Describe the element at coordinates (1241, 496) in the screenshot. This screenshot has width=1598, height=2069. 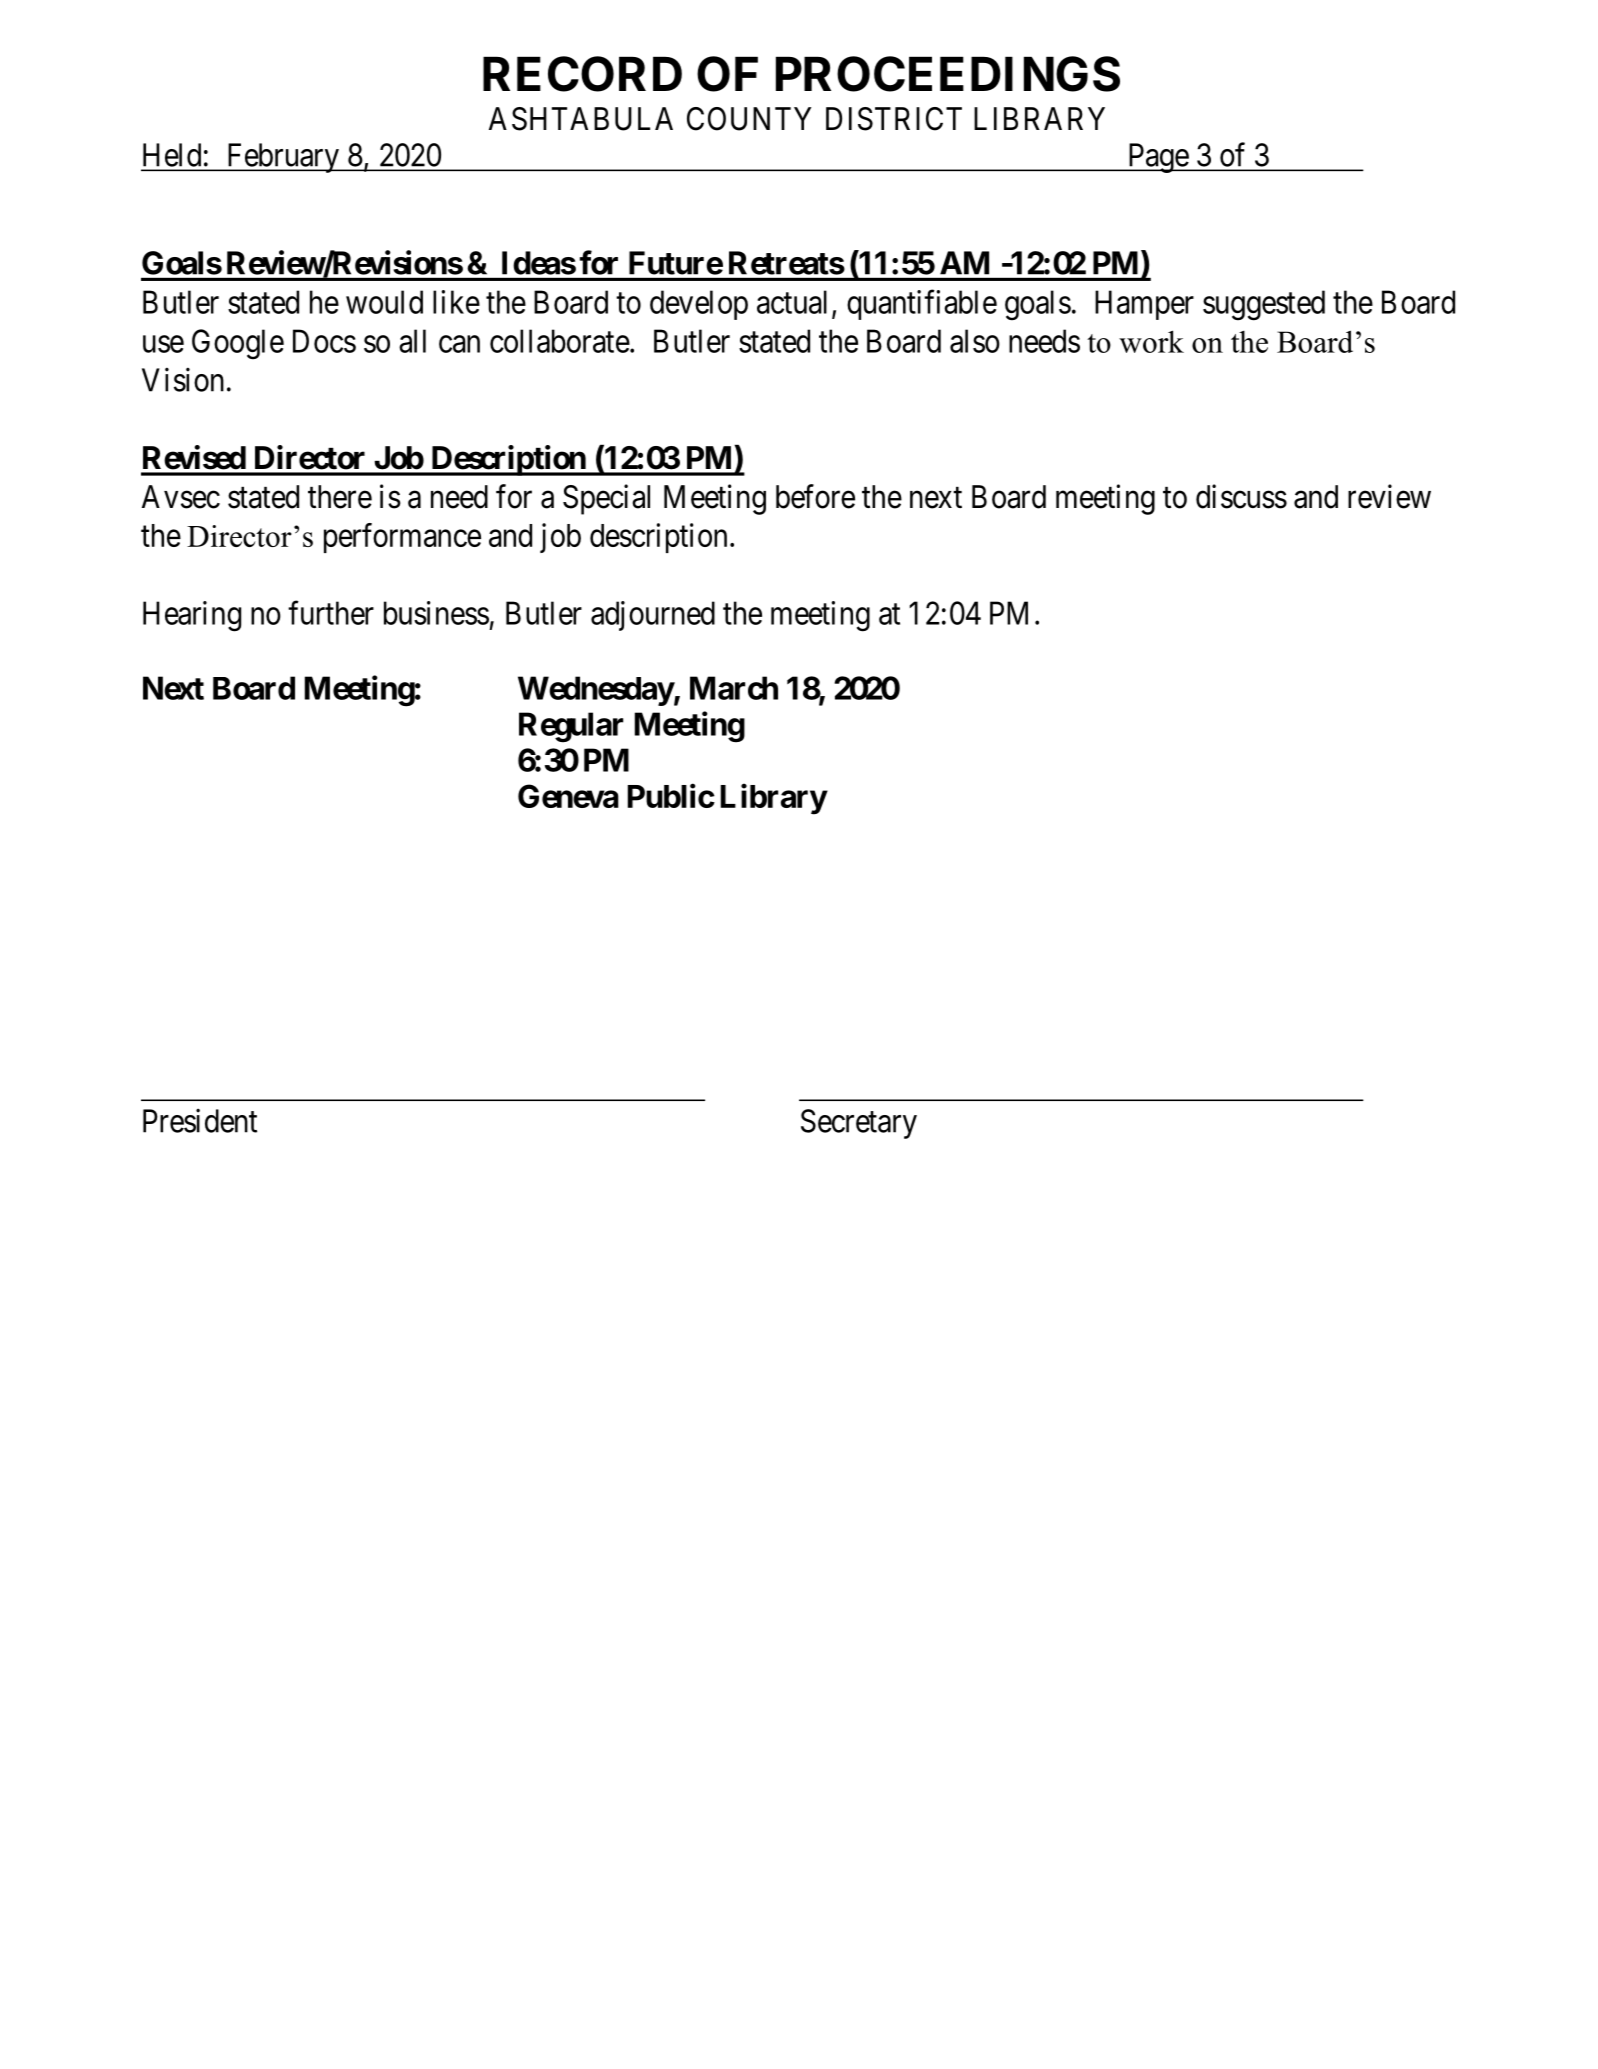
I see `discuss` at that location.
